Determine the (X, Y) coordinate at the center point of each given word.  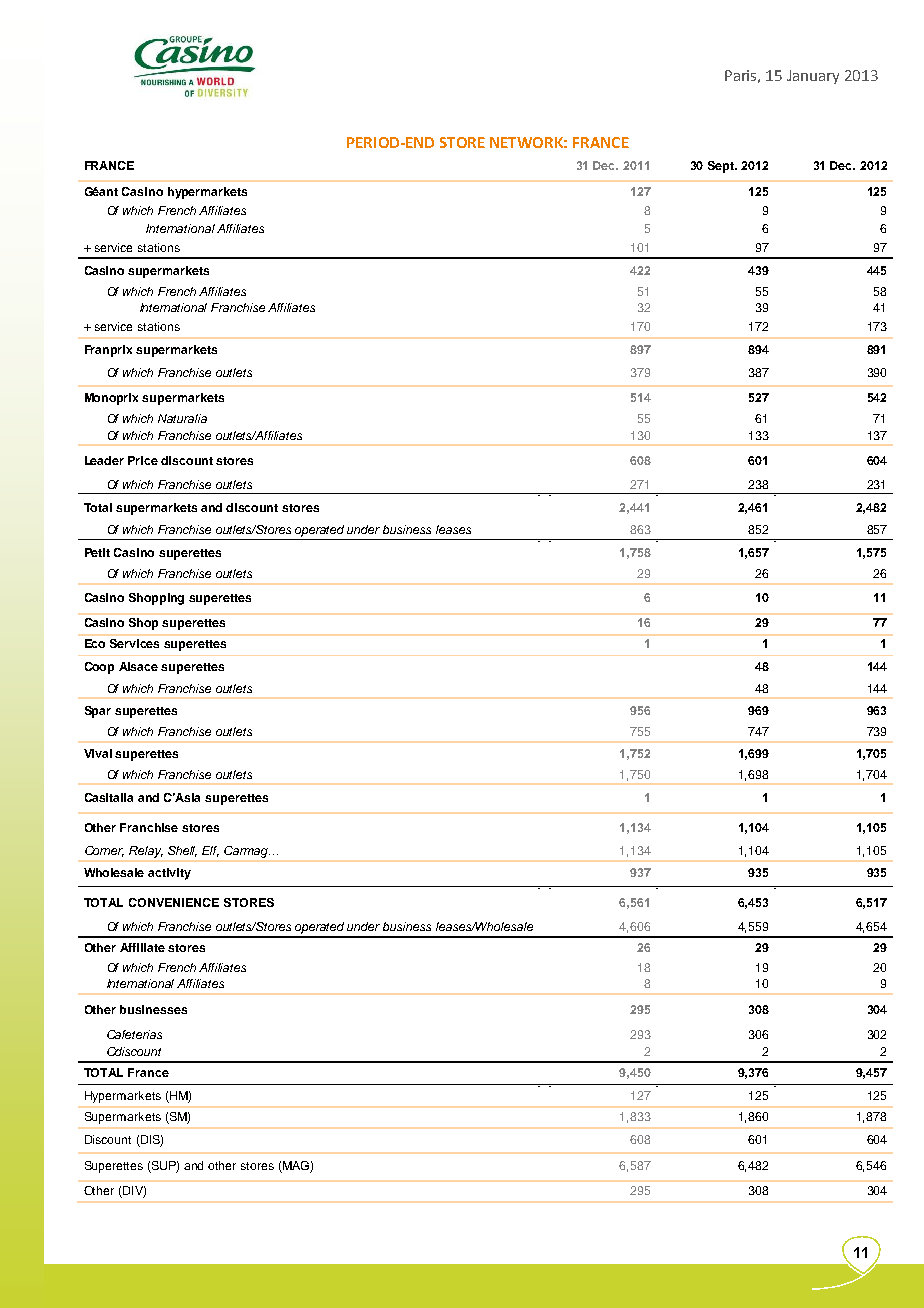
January (813, 77)
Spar (98, 712)
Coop (99, 668)
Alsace (138, 666)
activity (169, 874)
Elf (210, 851)
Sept (722, 167)
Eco (95, 643)
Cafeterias (134, 1034)
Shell (182, 851)
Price (143, 460)
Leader (104, 460)
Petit (97, 552)
